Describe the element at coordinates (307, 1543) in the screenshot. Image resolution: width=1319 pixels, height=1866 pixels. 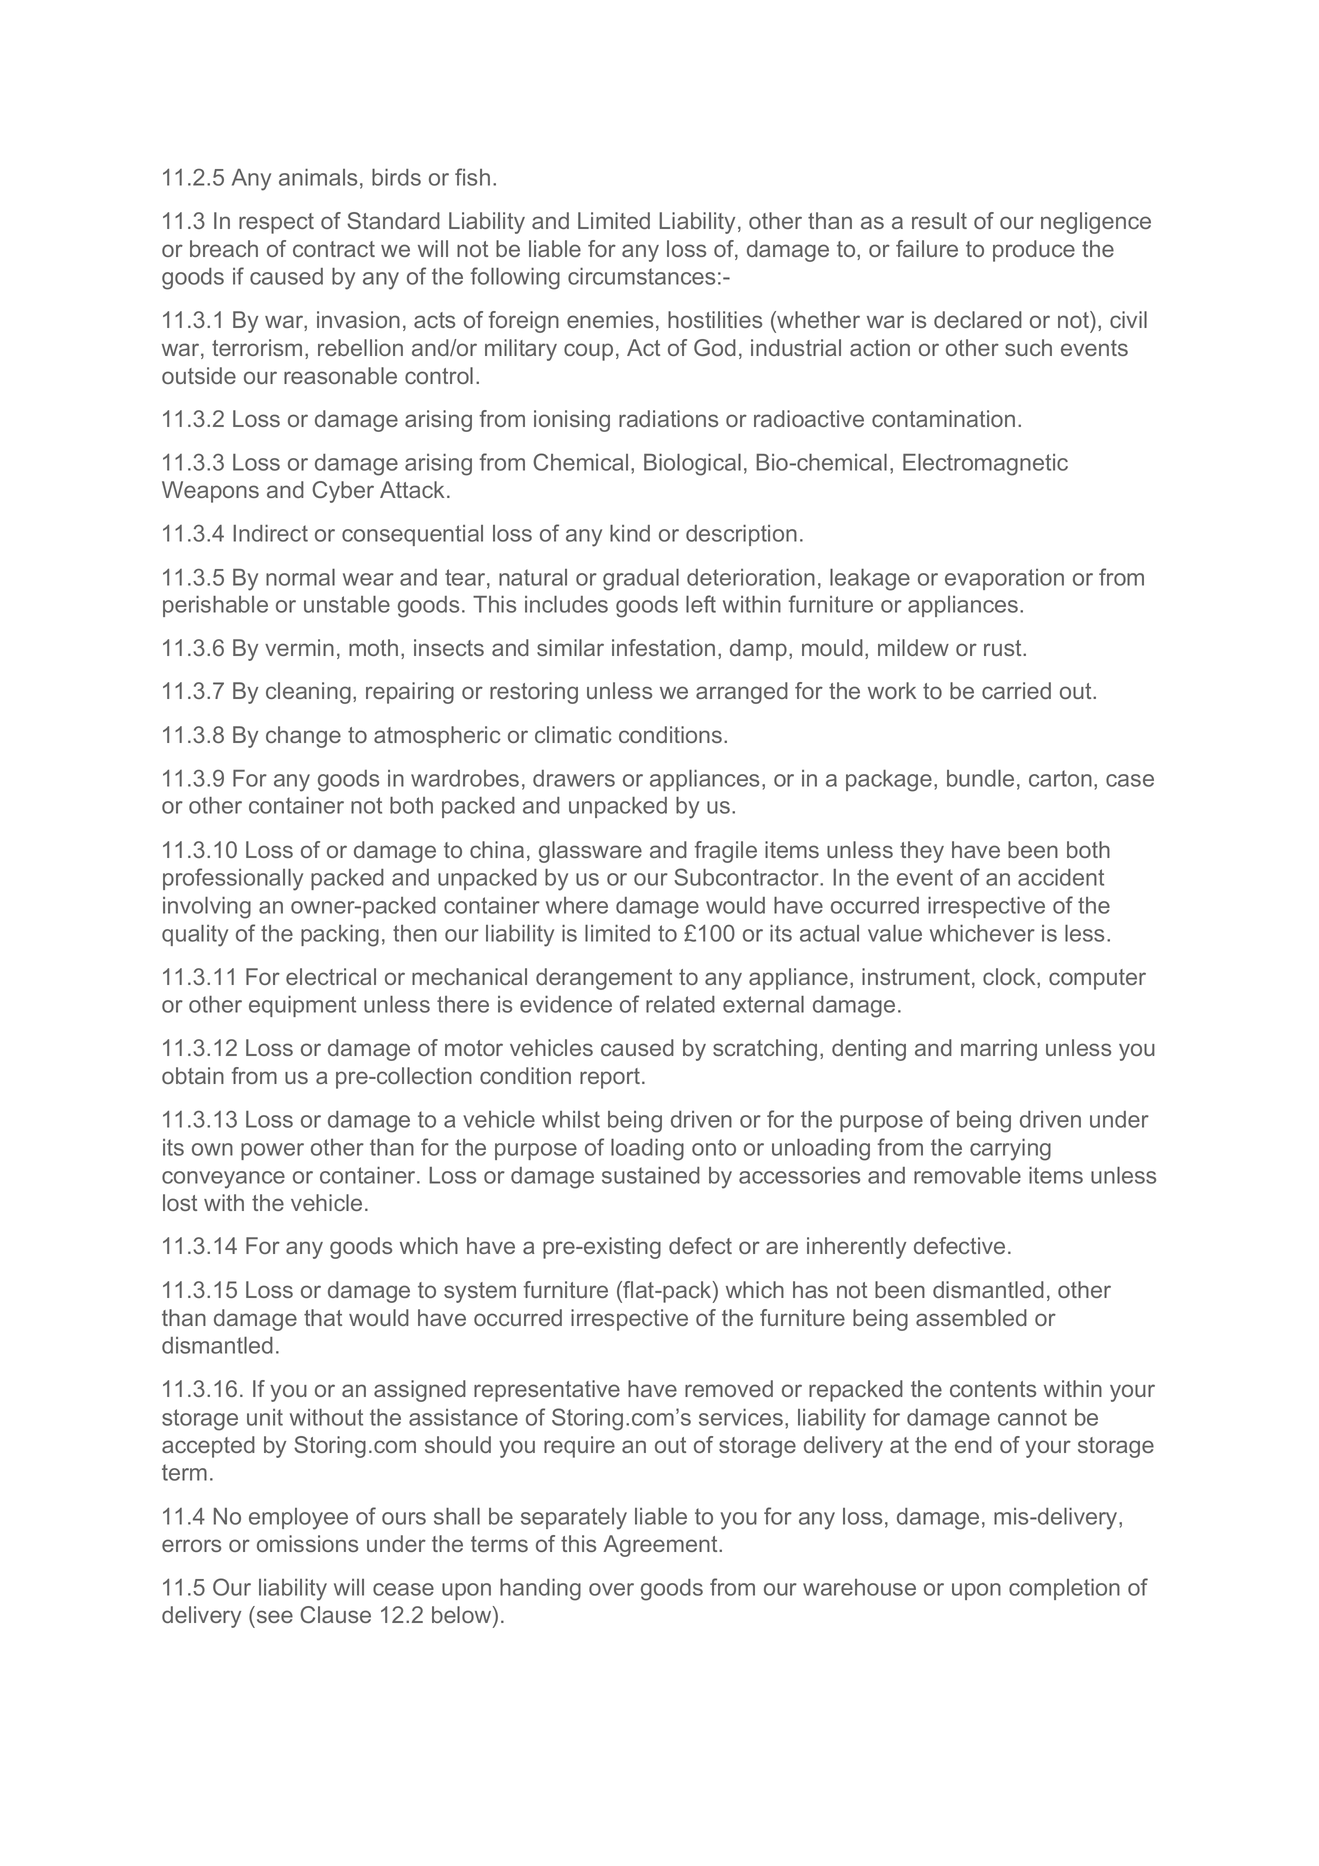
I see `omissions` at that location.
